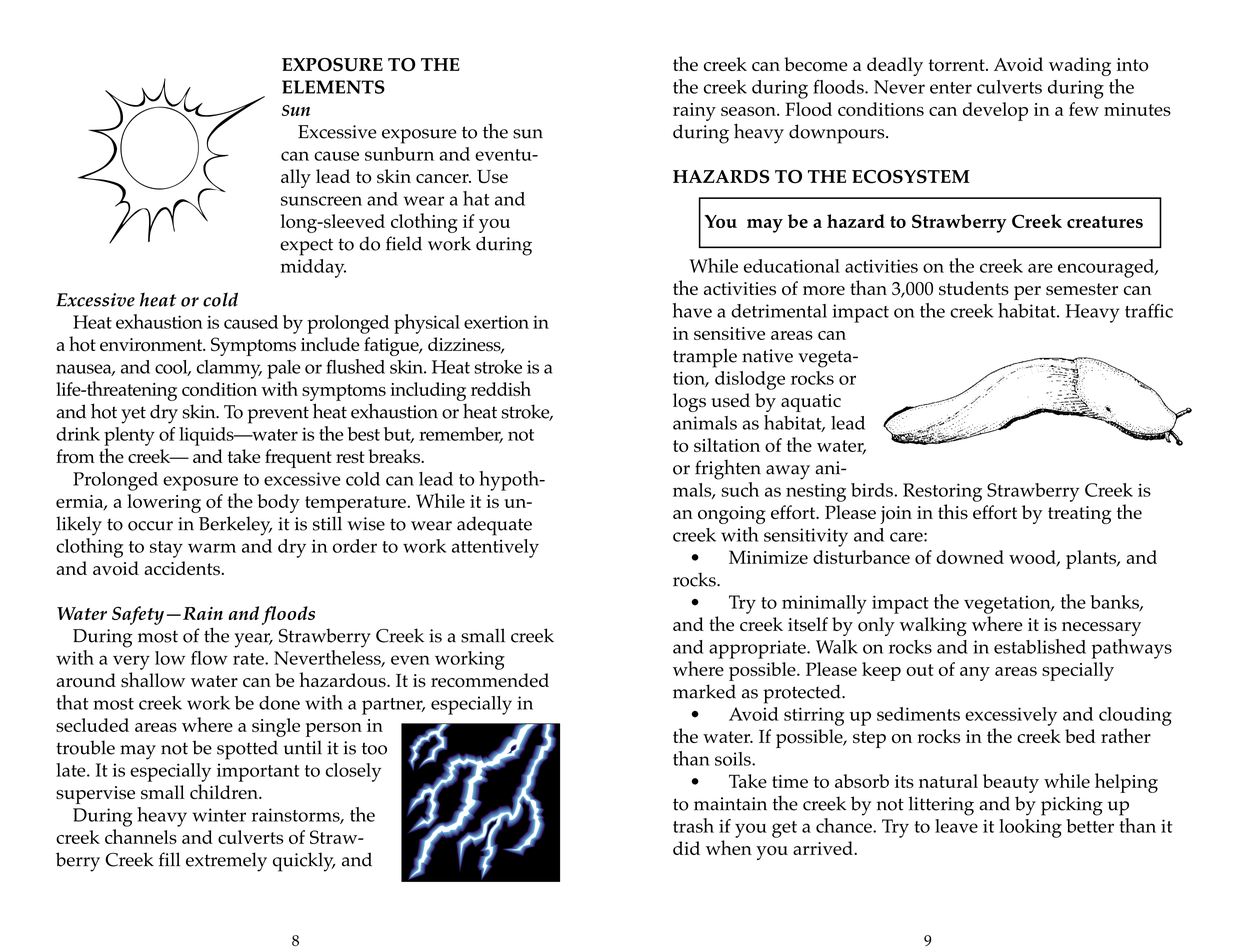 The image size is (1233, 952). Describe the element at coordinates (686, 848) in the screenshot. I see `did` at that location.
